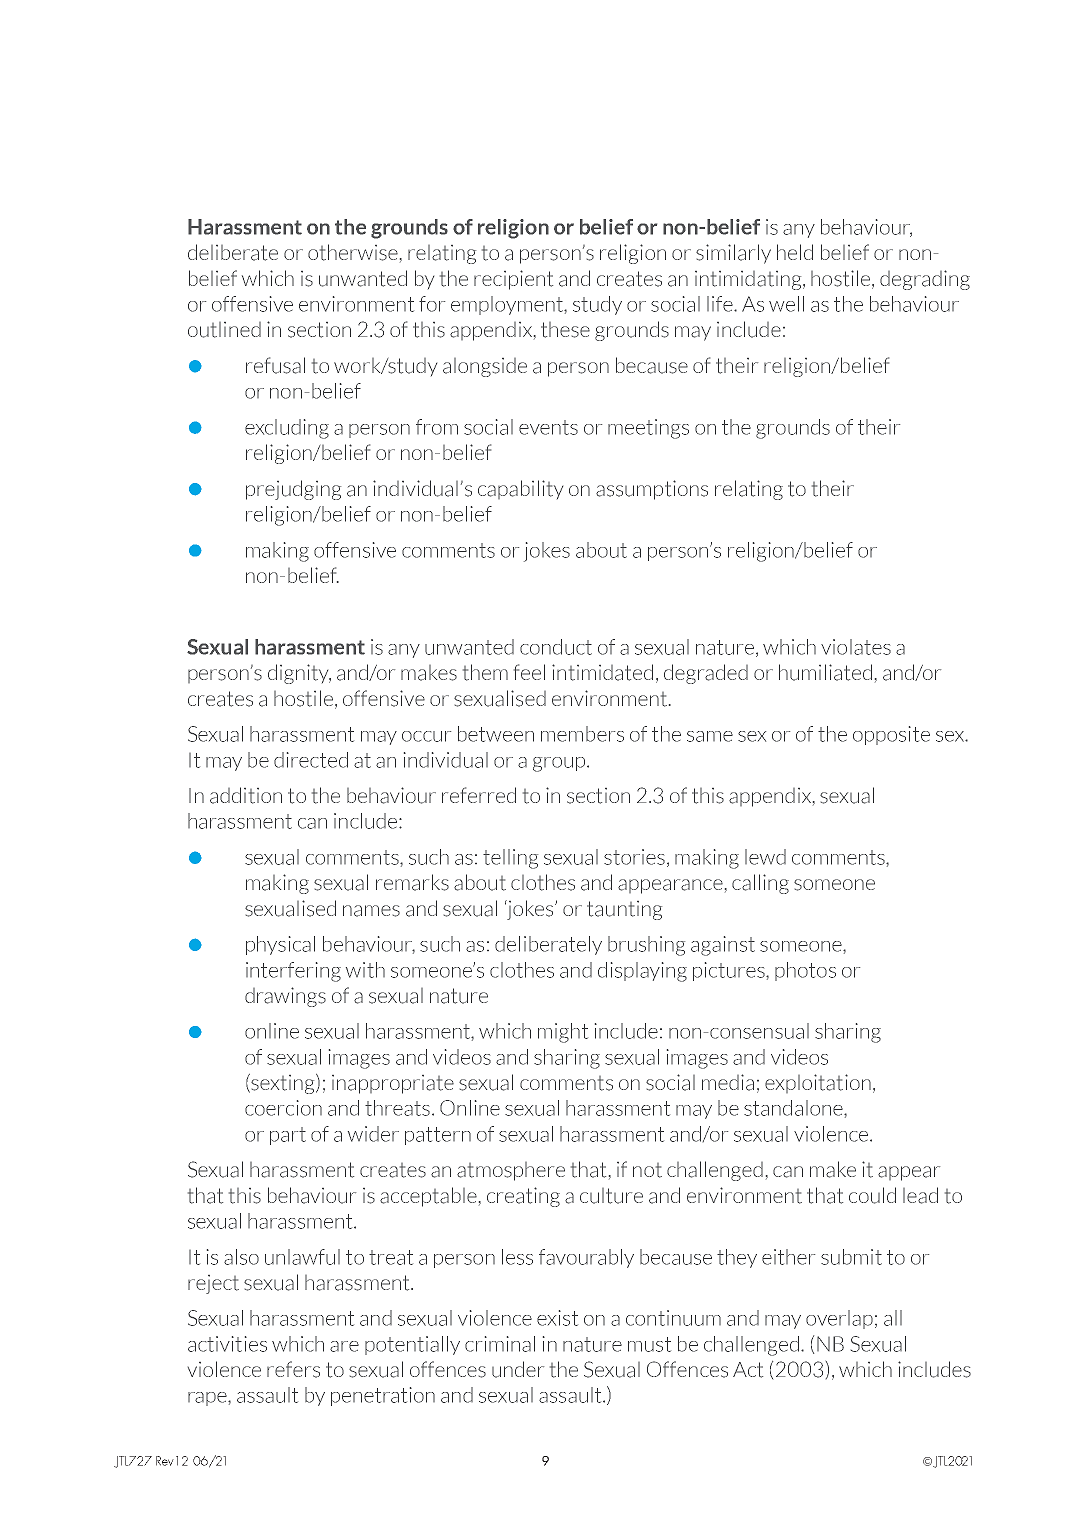 Image resolution: width=1091 pixels, height=1531 pixels. I want to click on these, so click(565, 330).
